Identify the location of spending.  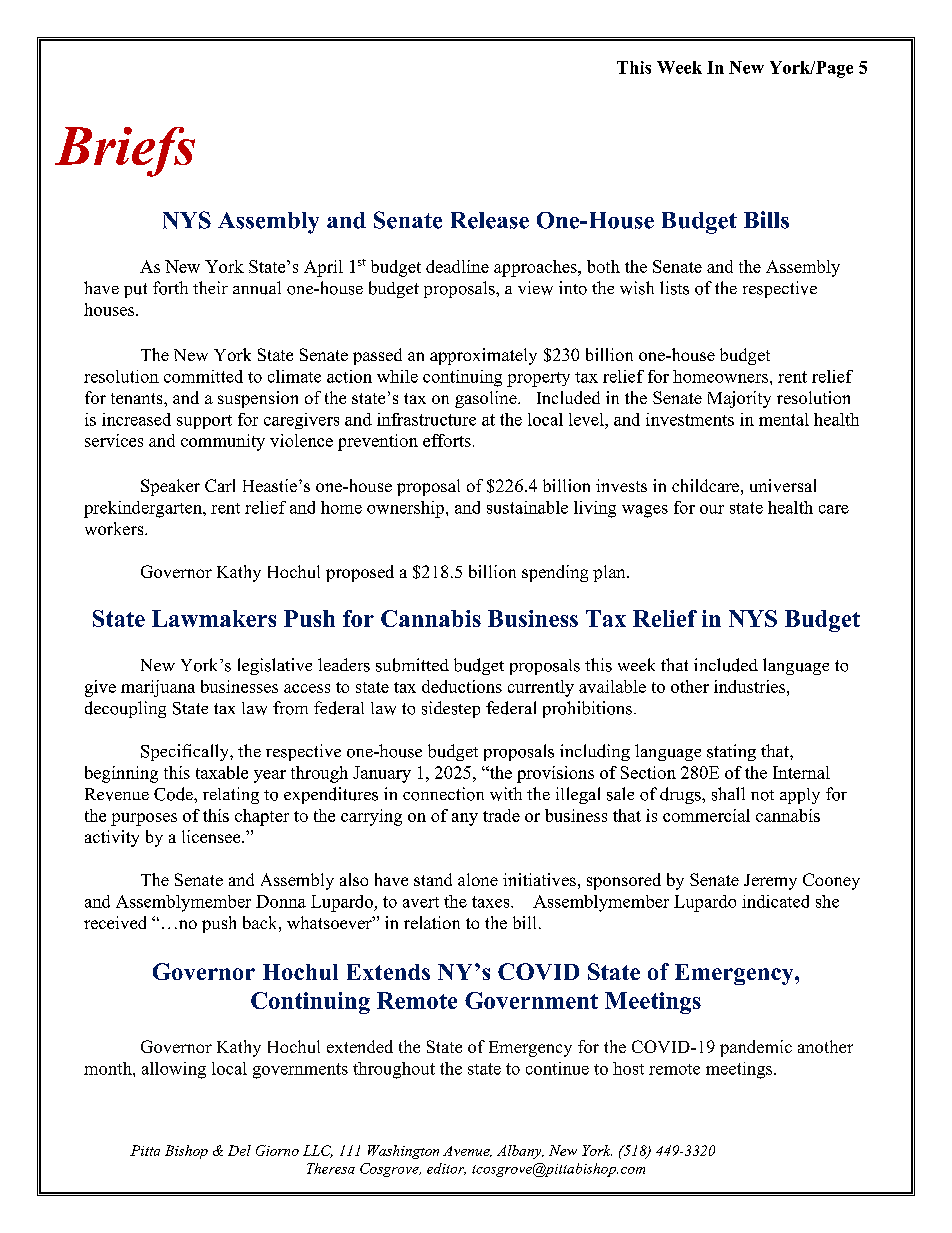
(555, 573).
